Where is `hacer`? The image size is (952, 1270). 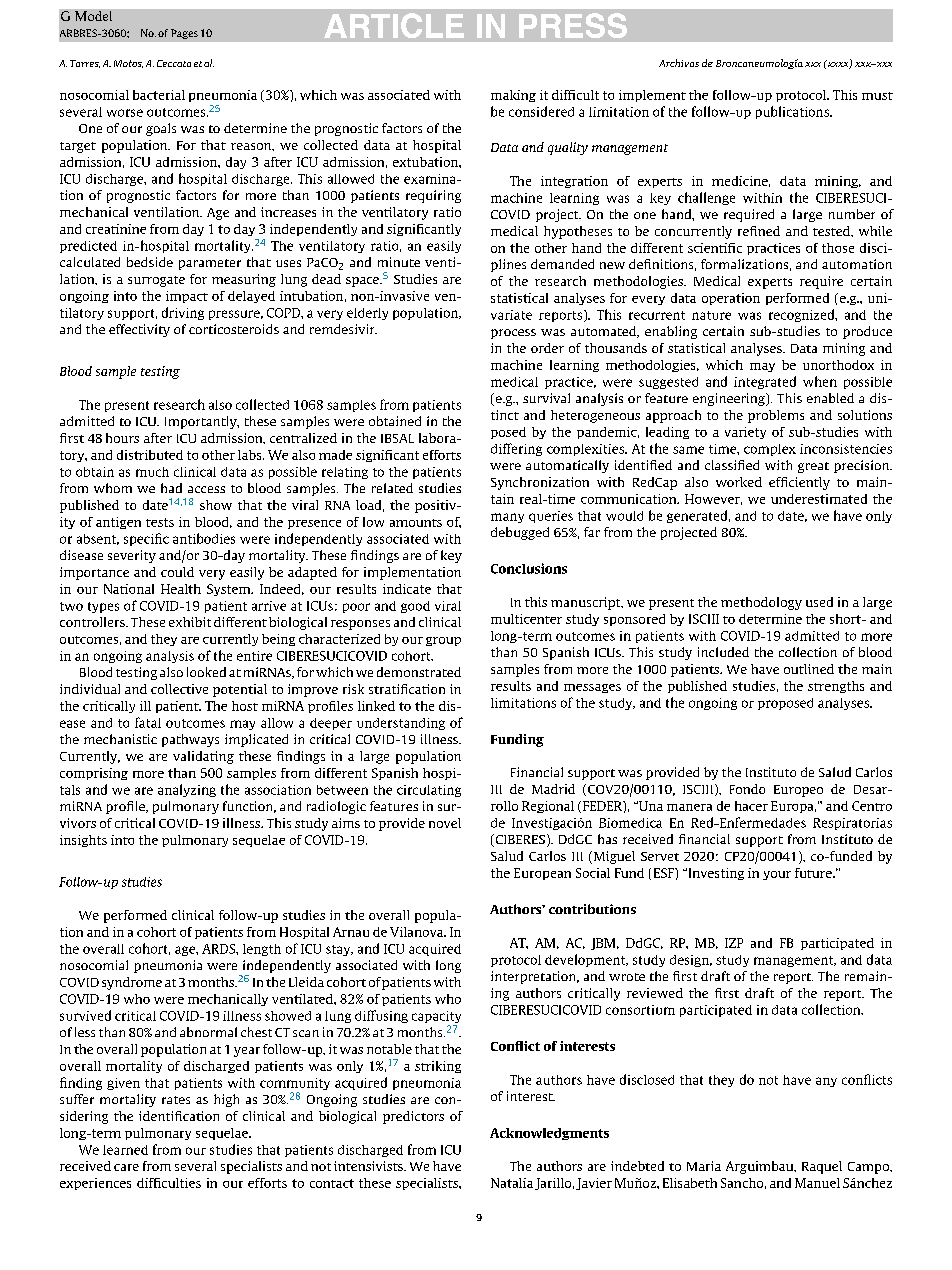
hacer is located at coordinates (751, 806).
